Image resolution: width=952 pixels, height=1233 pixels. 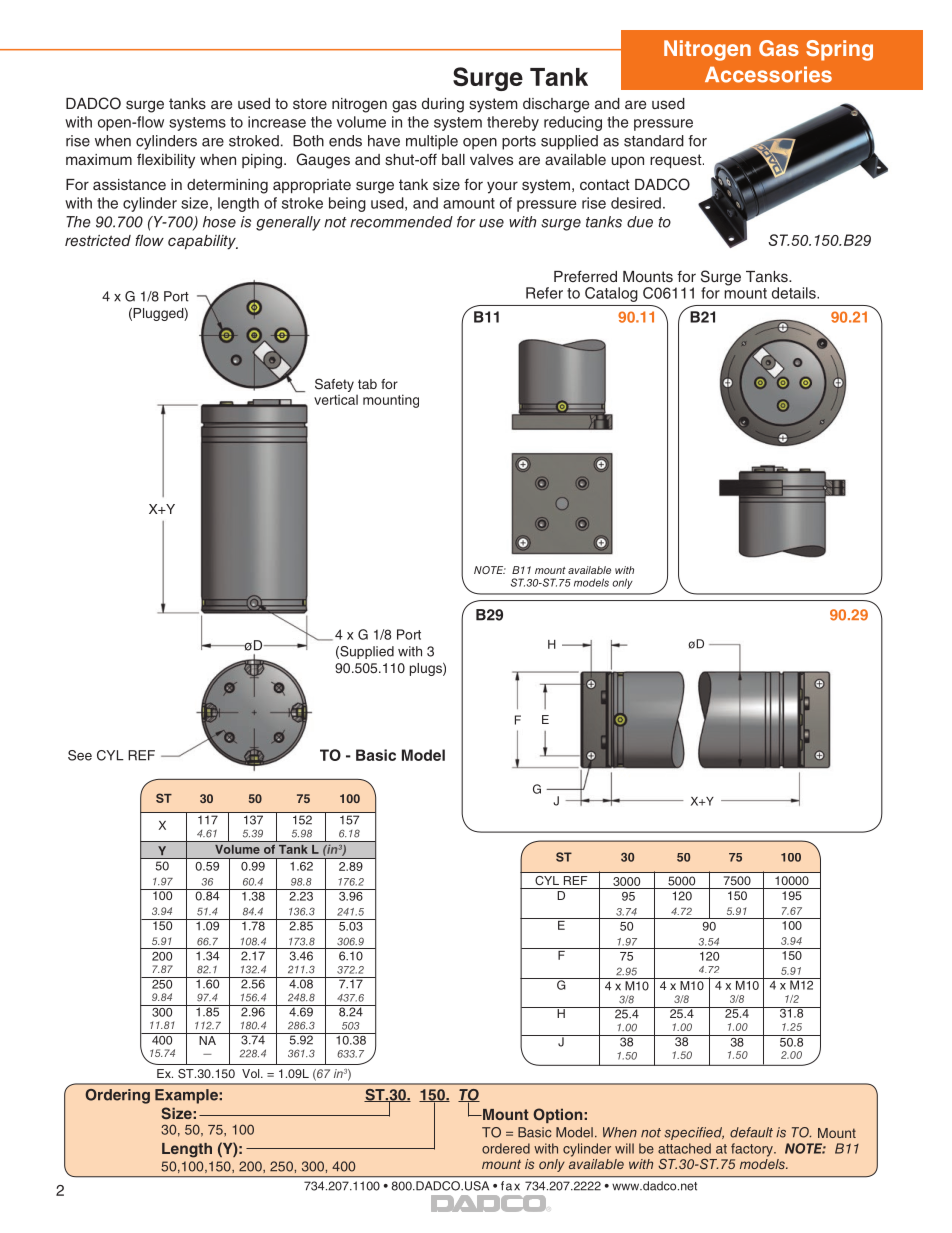 I want to click on Ordering, so click(x=117, y=1096).
